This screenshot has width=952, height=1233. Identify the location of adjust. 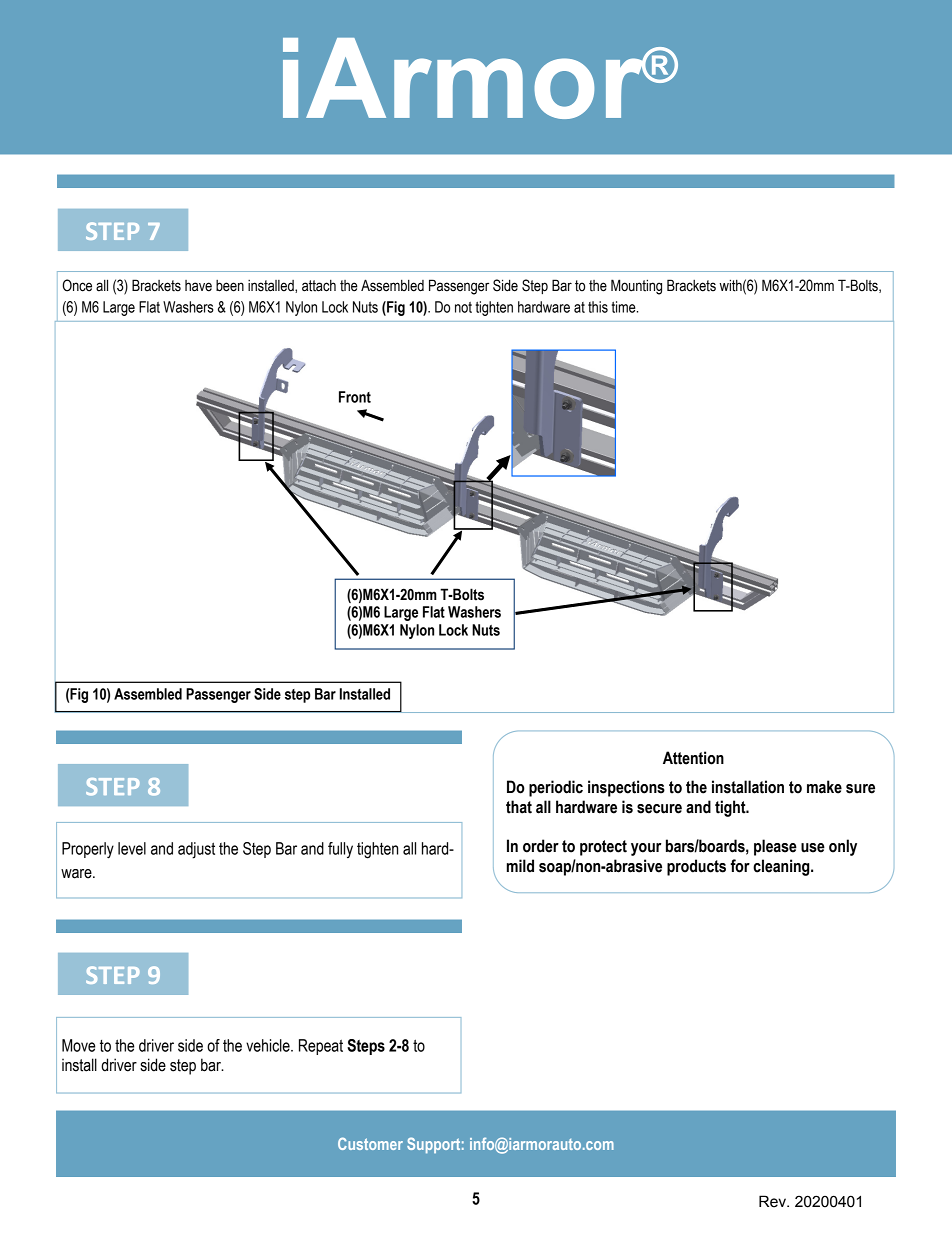
(196, 850).
